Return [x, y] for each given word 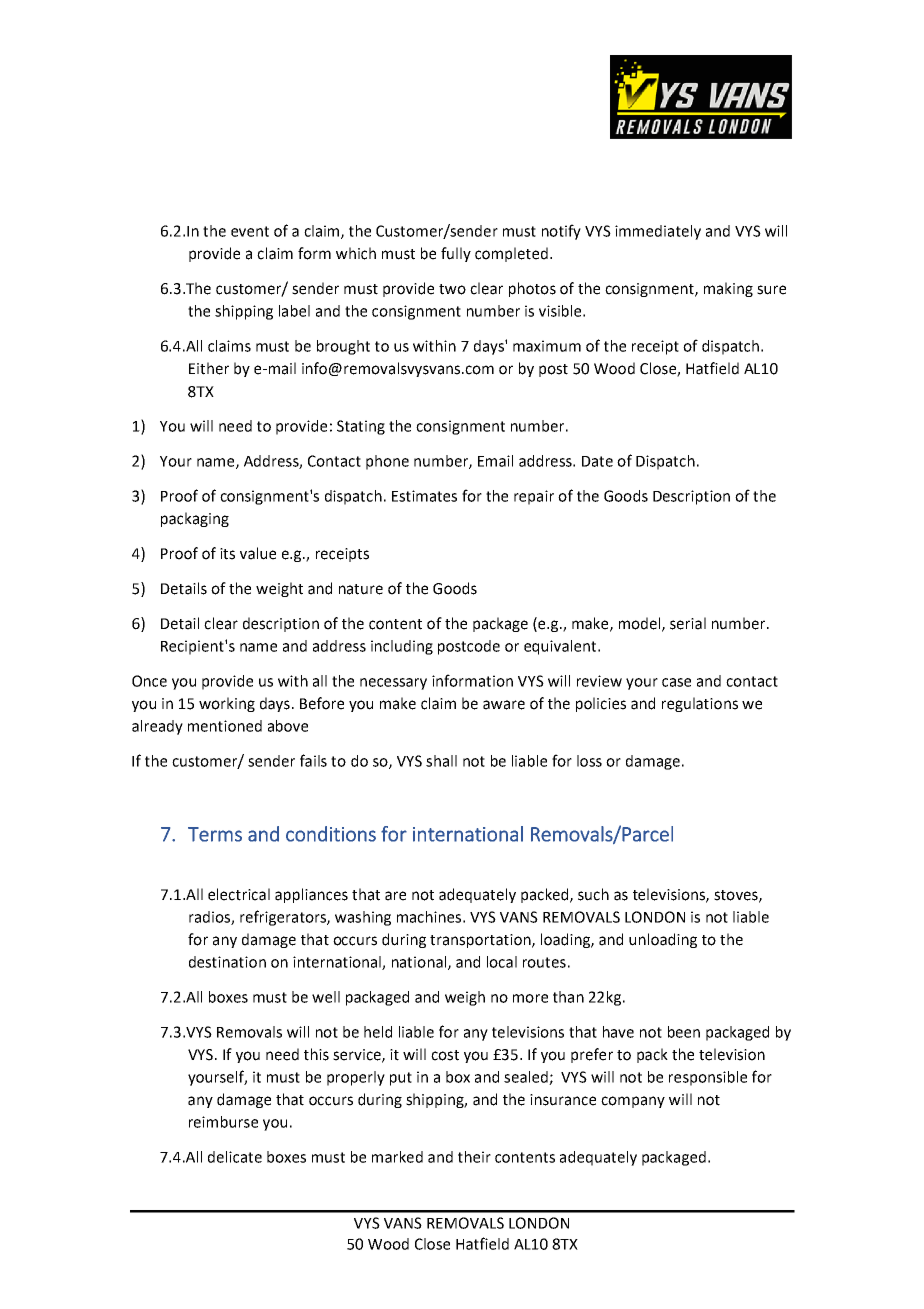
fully [456, 254]
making [728, 289]
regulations [700, 704]
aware [504, 705]
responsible [708, 1078]
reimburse [223, 1122]
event [250, 231]
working [227, 704]
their [474, 1157]
